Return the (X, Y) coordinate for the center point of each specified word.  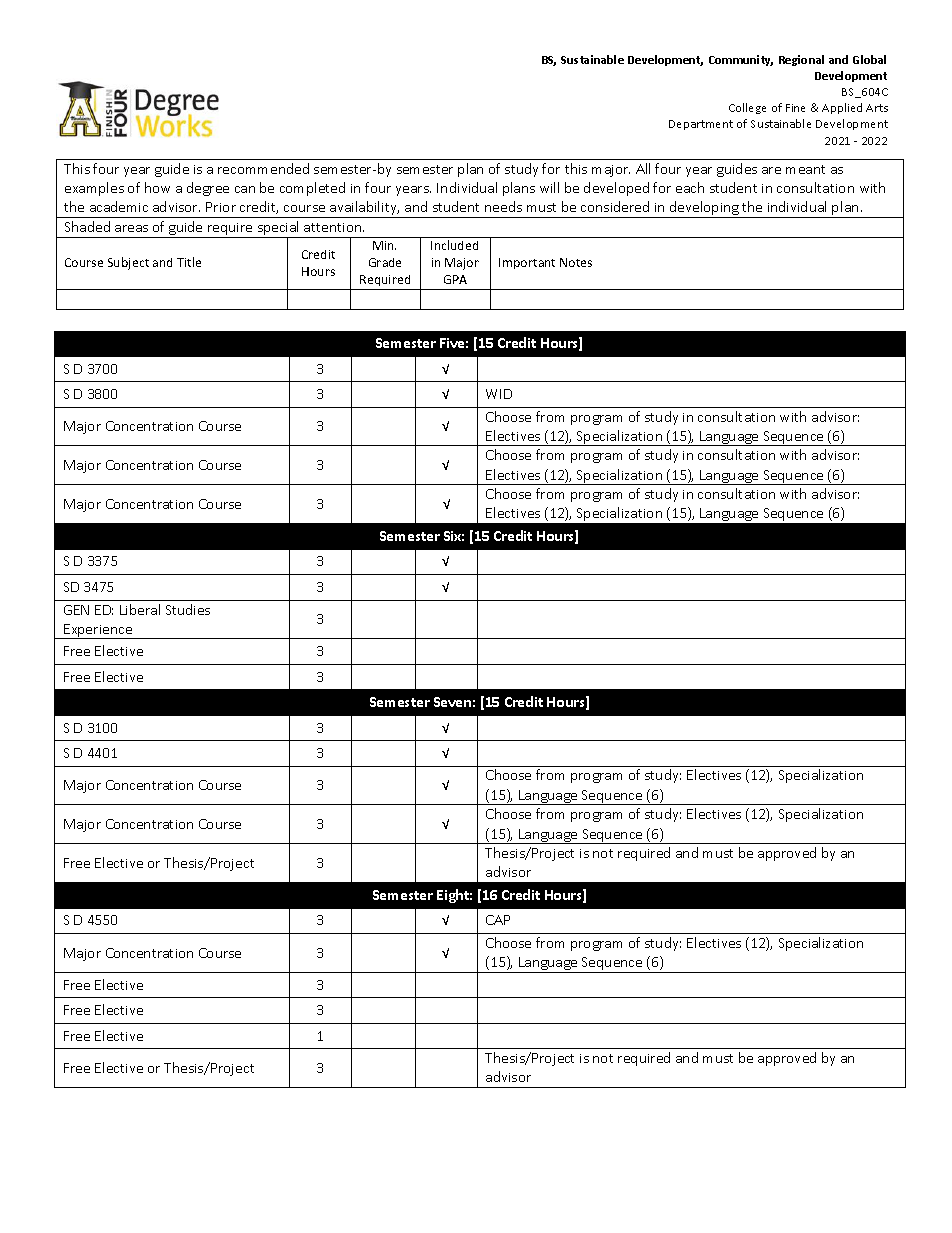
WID (499, 394)
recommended (263, 168)
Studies (188, 609)
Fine (795, 108)
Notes (576, 262)
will (549, 187)
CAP (498, 920)
